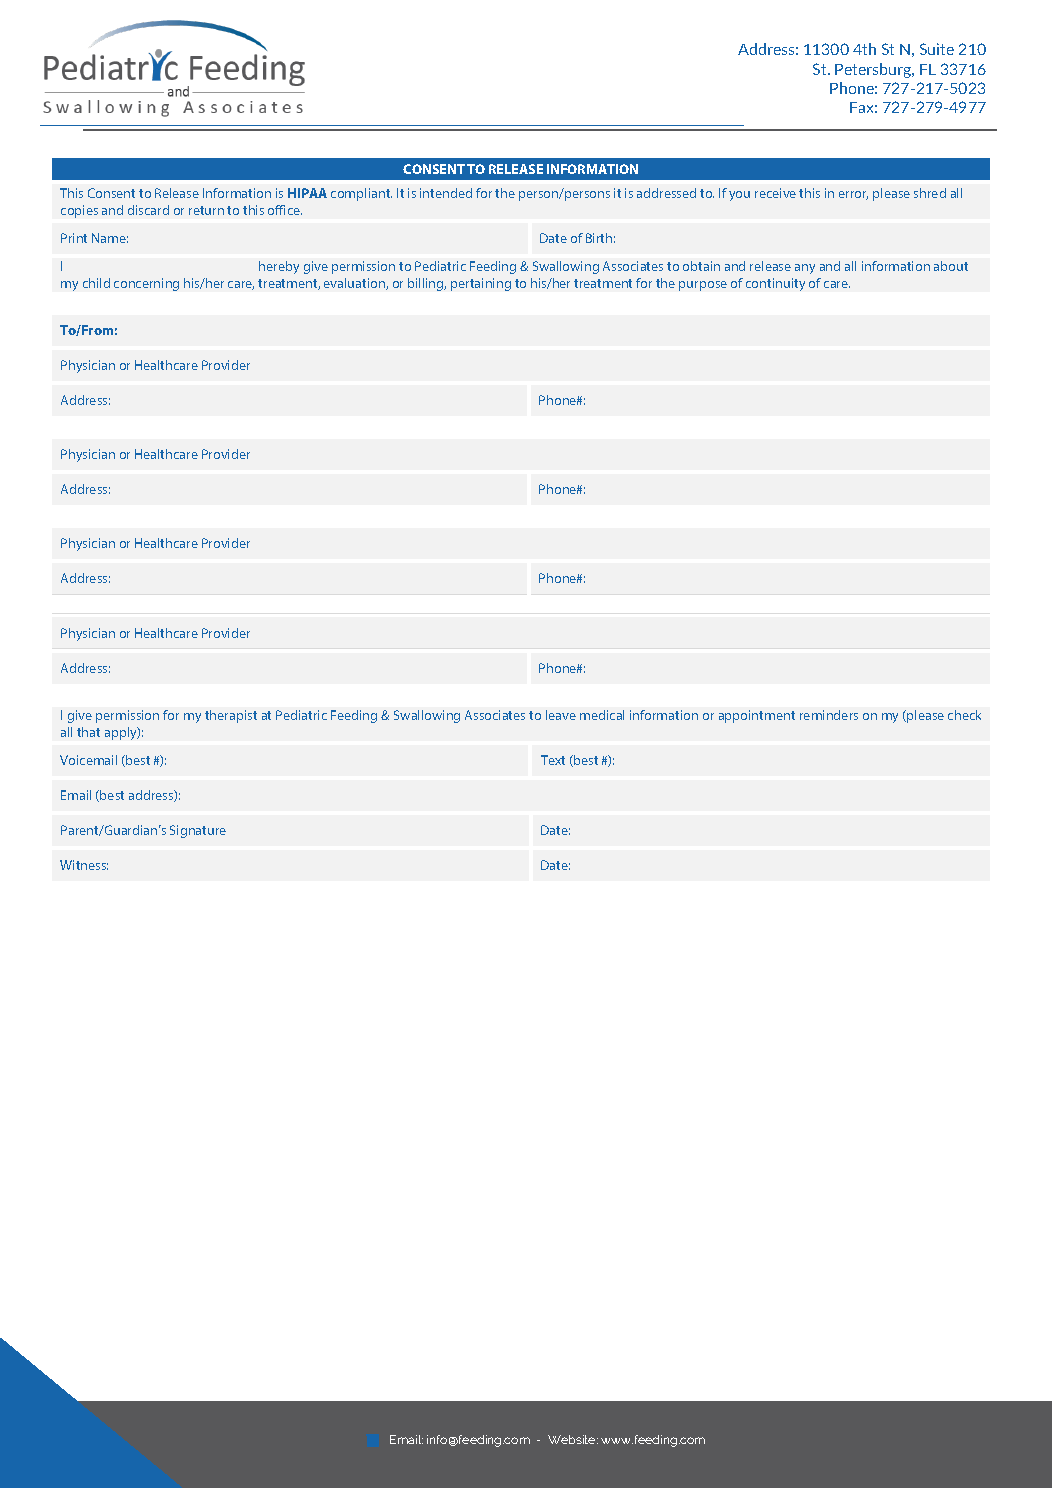 This page has width=1052, height=1488. Describe the element at coordinates (231, 716) in the page. I see `therapist` at that location.
